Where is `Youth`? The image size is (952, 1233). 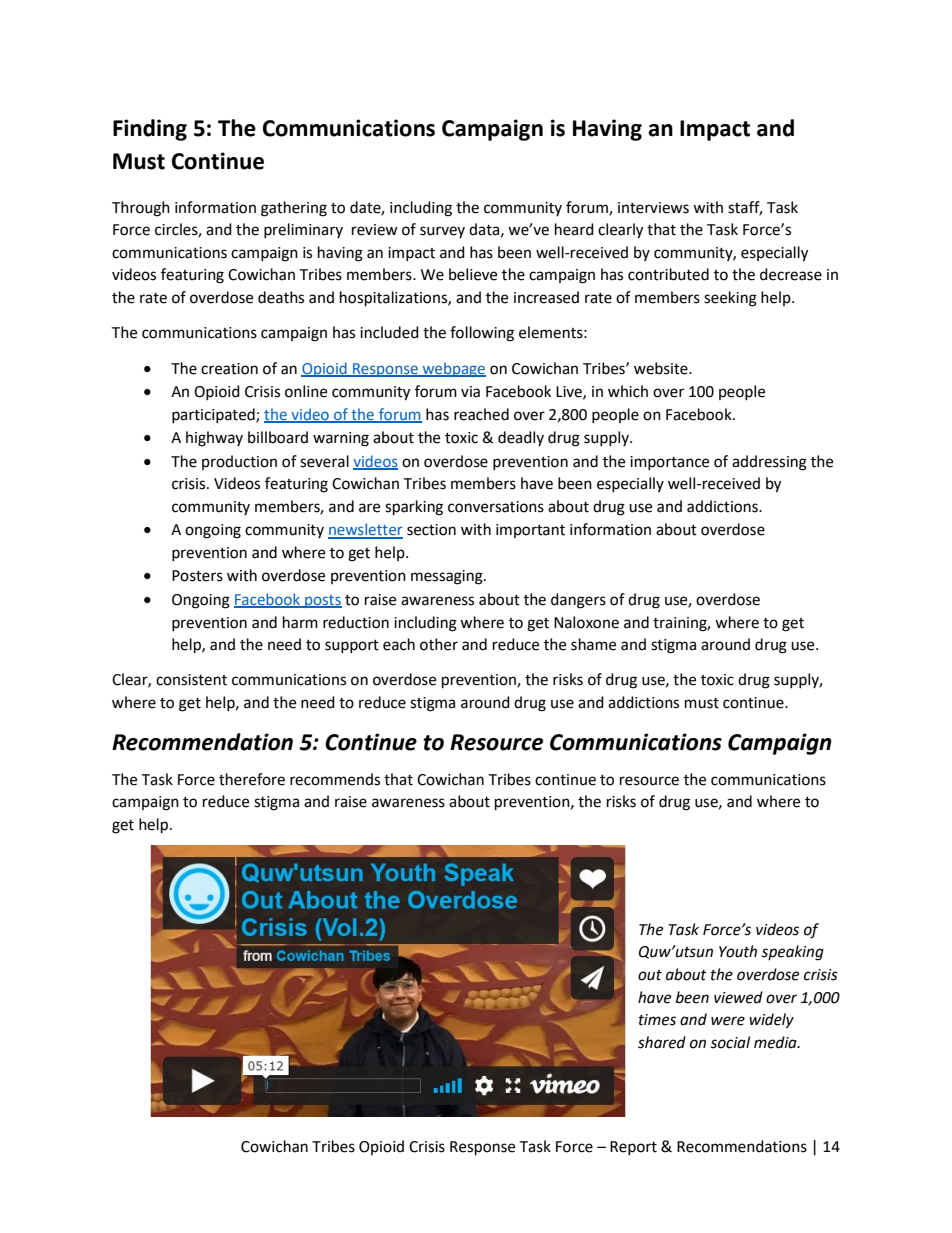 Youth is located at coordinates (738, 951).
